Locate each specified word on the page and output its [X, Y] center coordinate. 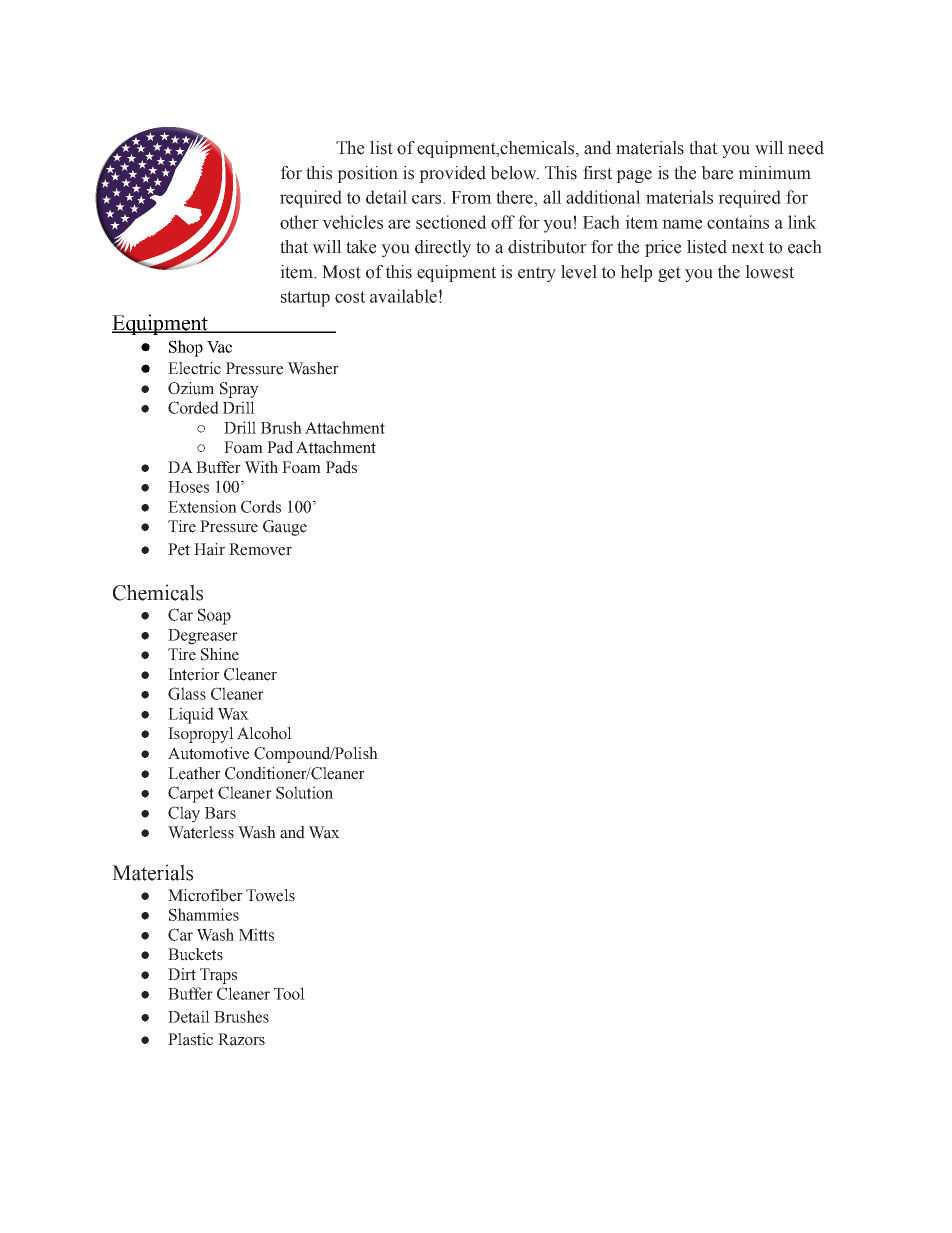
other [299, 222]
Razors [241, 1039]
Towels [270, 895]
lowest [769, 272]
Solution [304, 792]
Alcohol [264, 733]
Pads [341, 467]
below [514, 173]
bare [717, 173]
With [261, 467]
